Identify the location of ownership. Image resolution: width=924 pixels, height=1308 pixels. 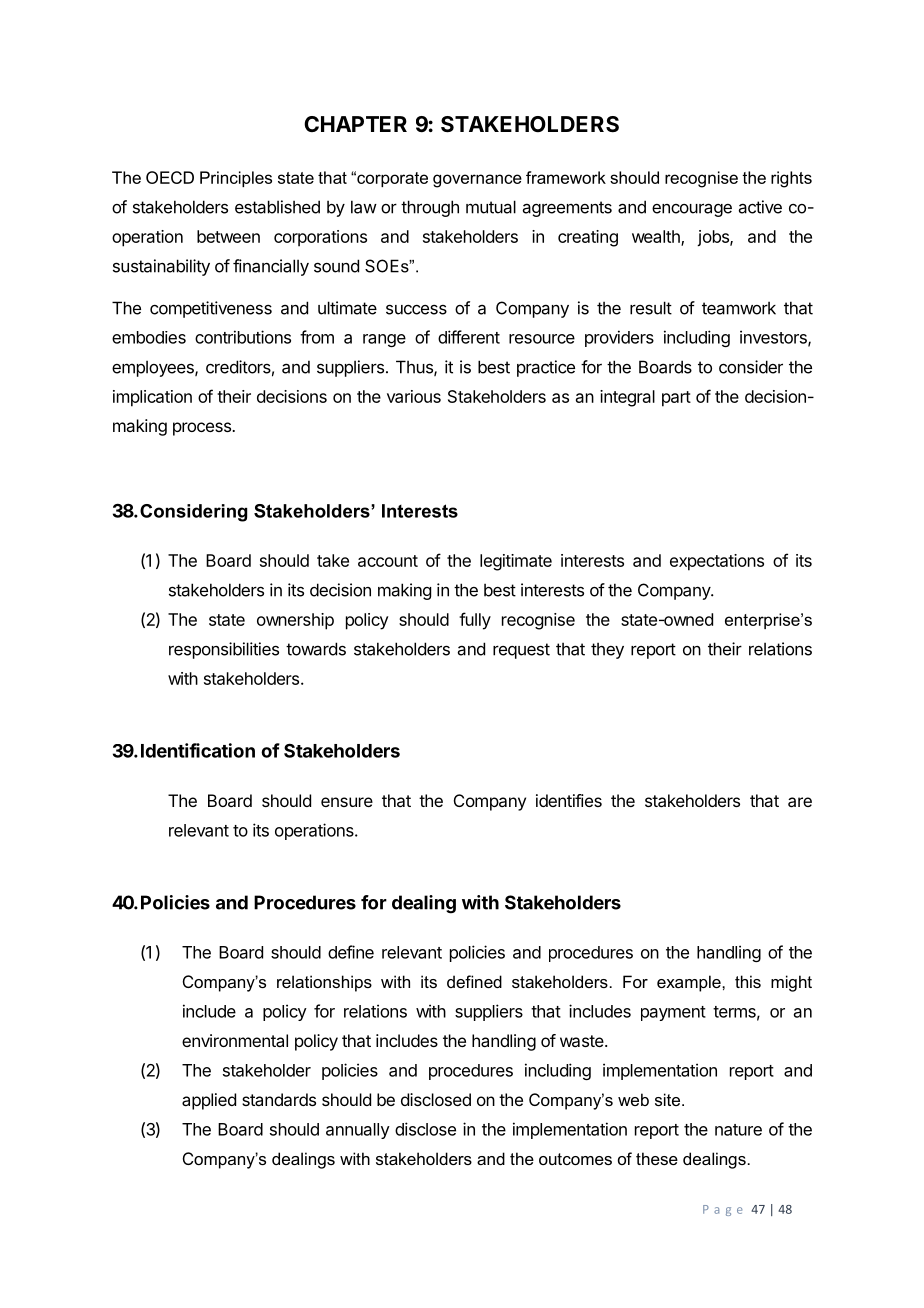
(295, 621).
